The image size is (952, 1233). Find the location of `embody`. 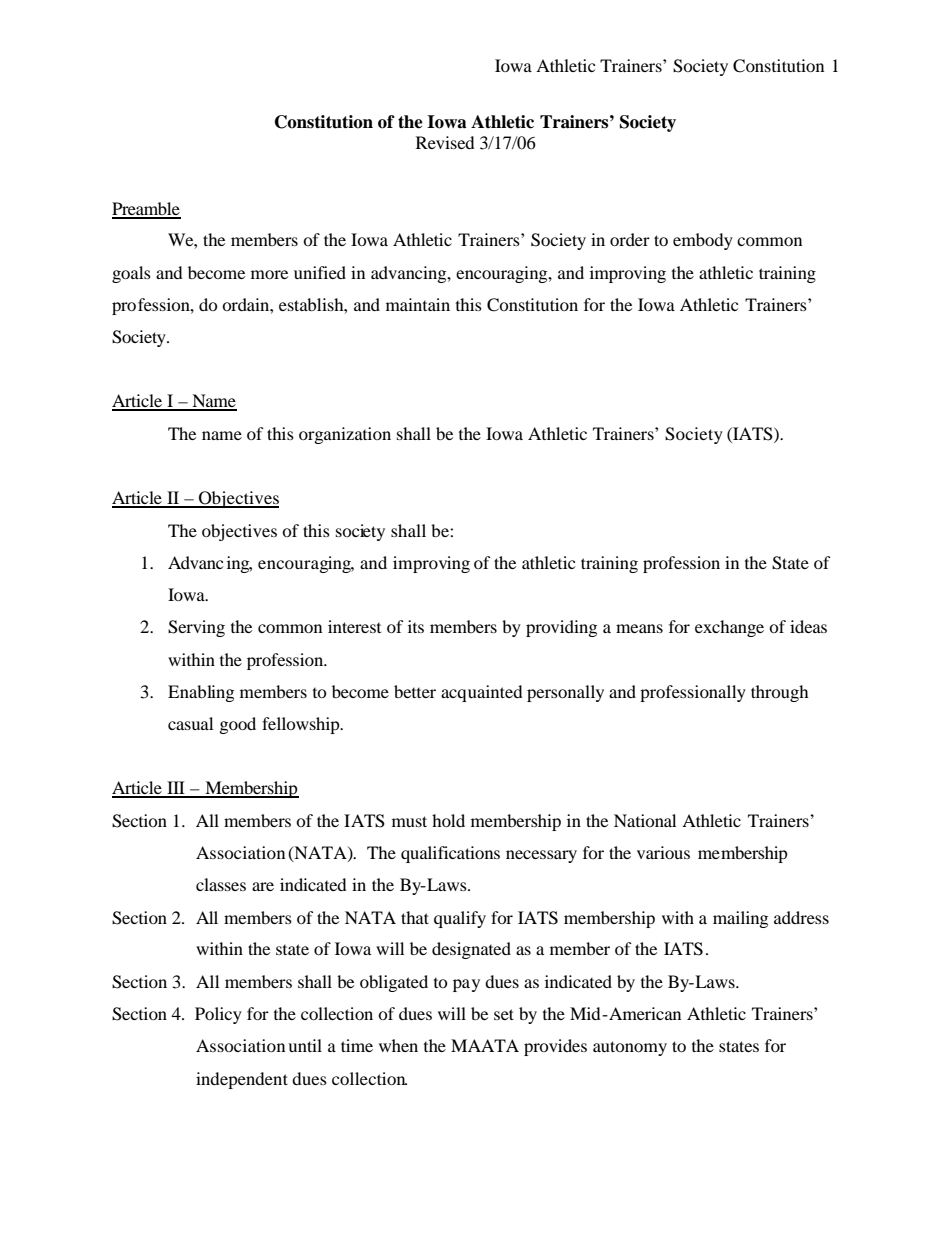

embody is located at coordinates (703, 241).
